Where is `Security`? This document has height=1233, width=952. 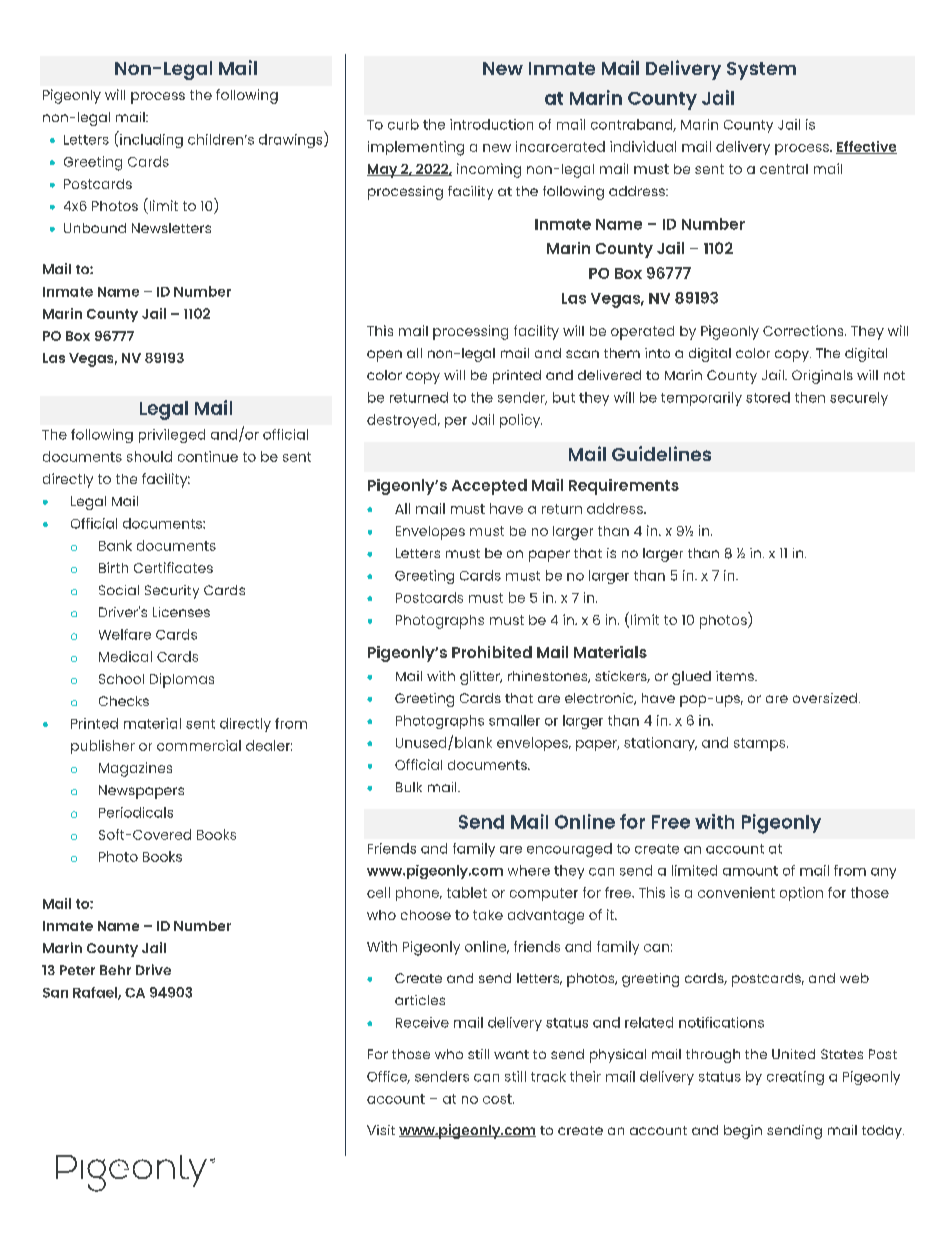
Security is located at coordinates (172, 592).
